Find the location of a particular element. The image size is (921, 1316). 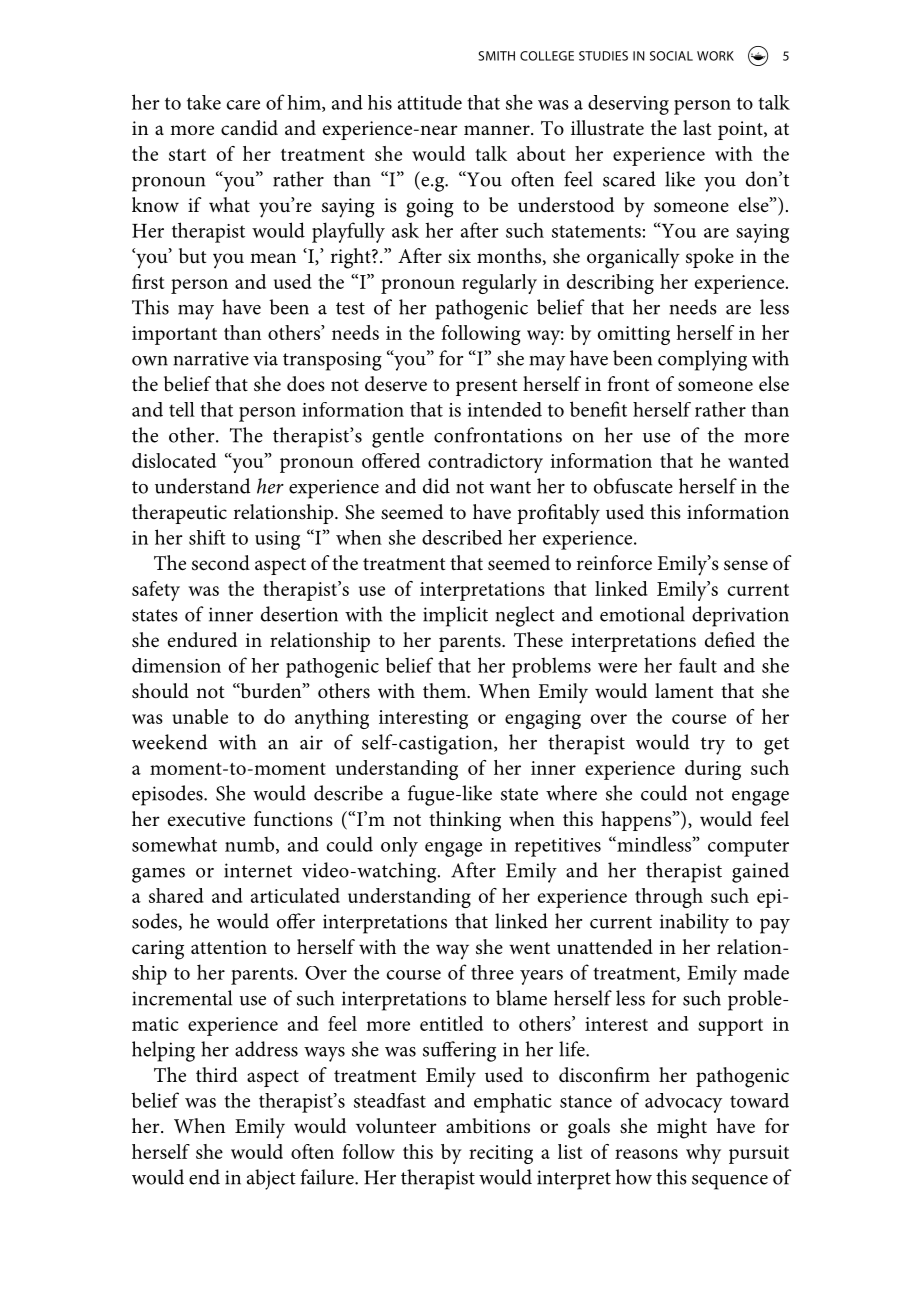

take is located at coordinates (204, 102).
